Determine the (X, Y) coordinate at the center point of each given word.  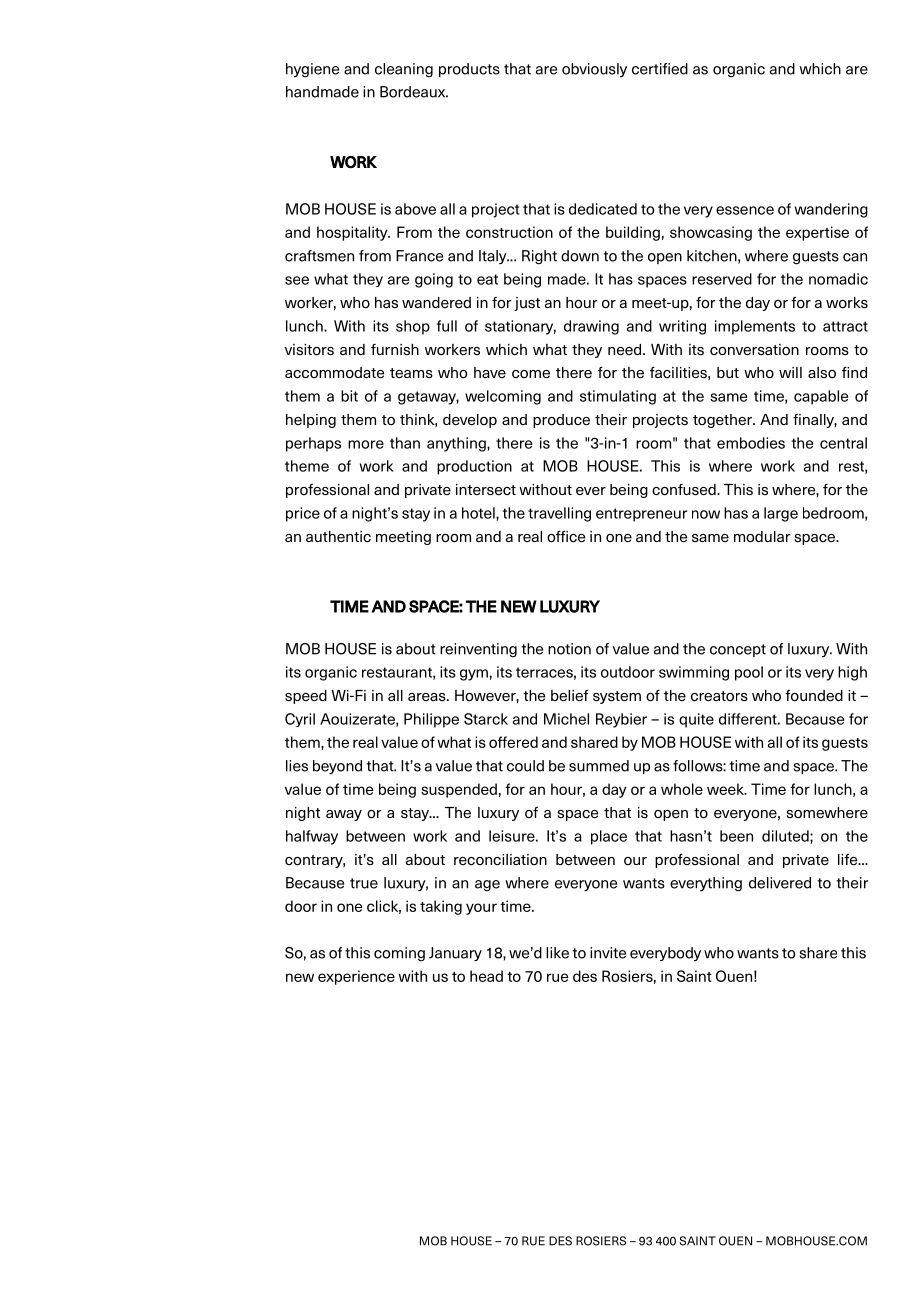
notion (569, 649)
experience (356, 977)
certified (660, 69)
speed (306, 697)
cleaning (404, 70)
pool (749, 673)
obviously (594, 70)
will (790, 372)
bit (349, 396)
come (531, 374)
